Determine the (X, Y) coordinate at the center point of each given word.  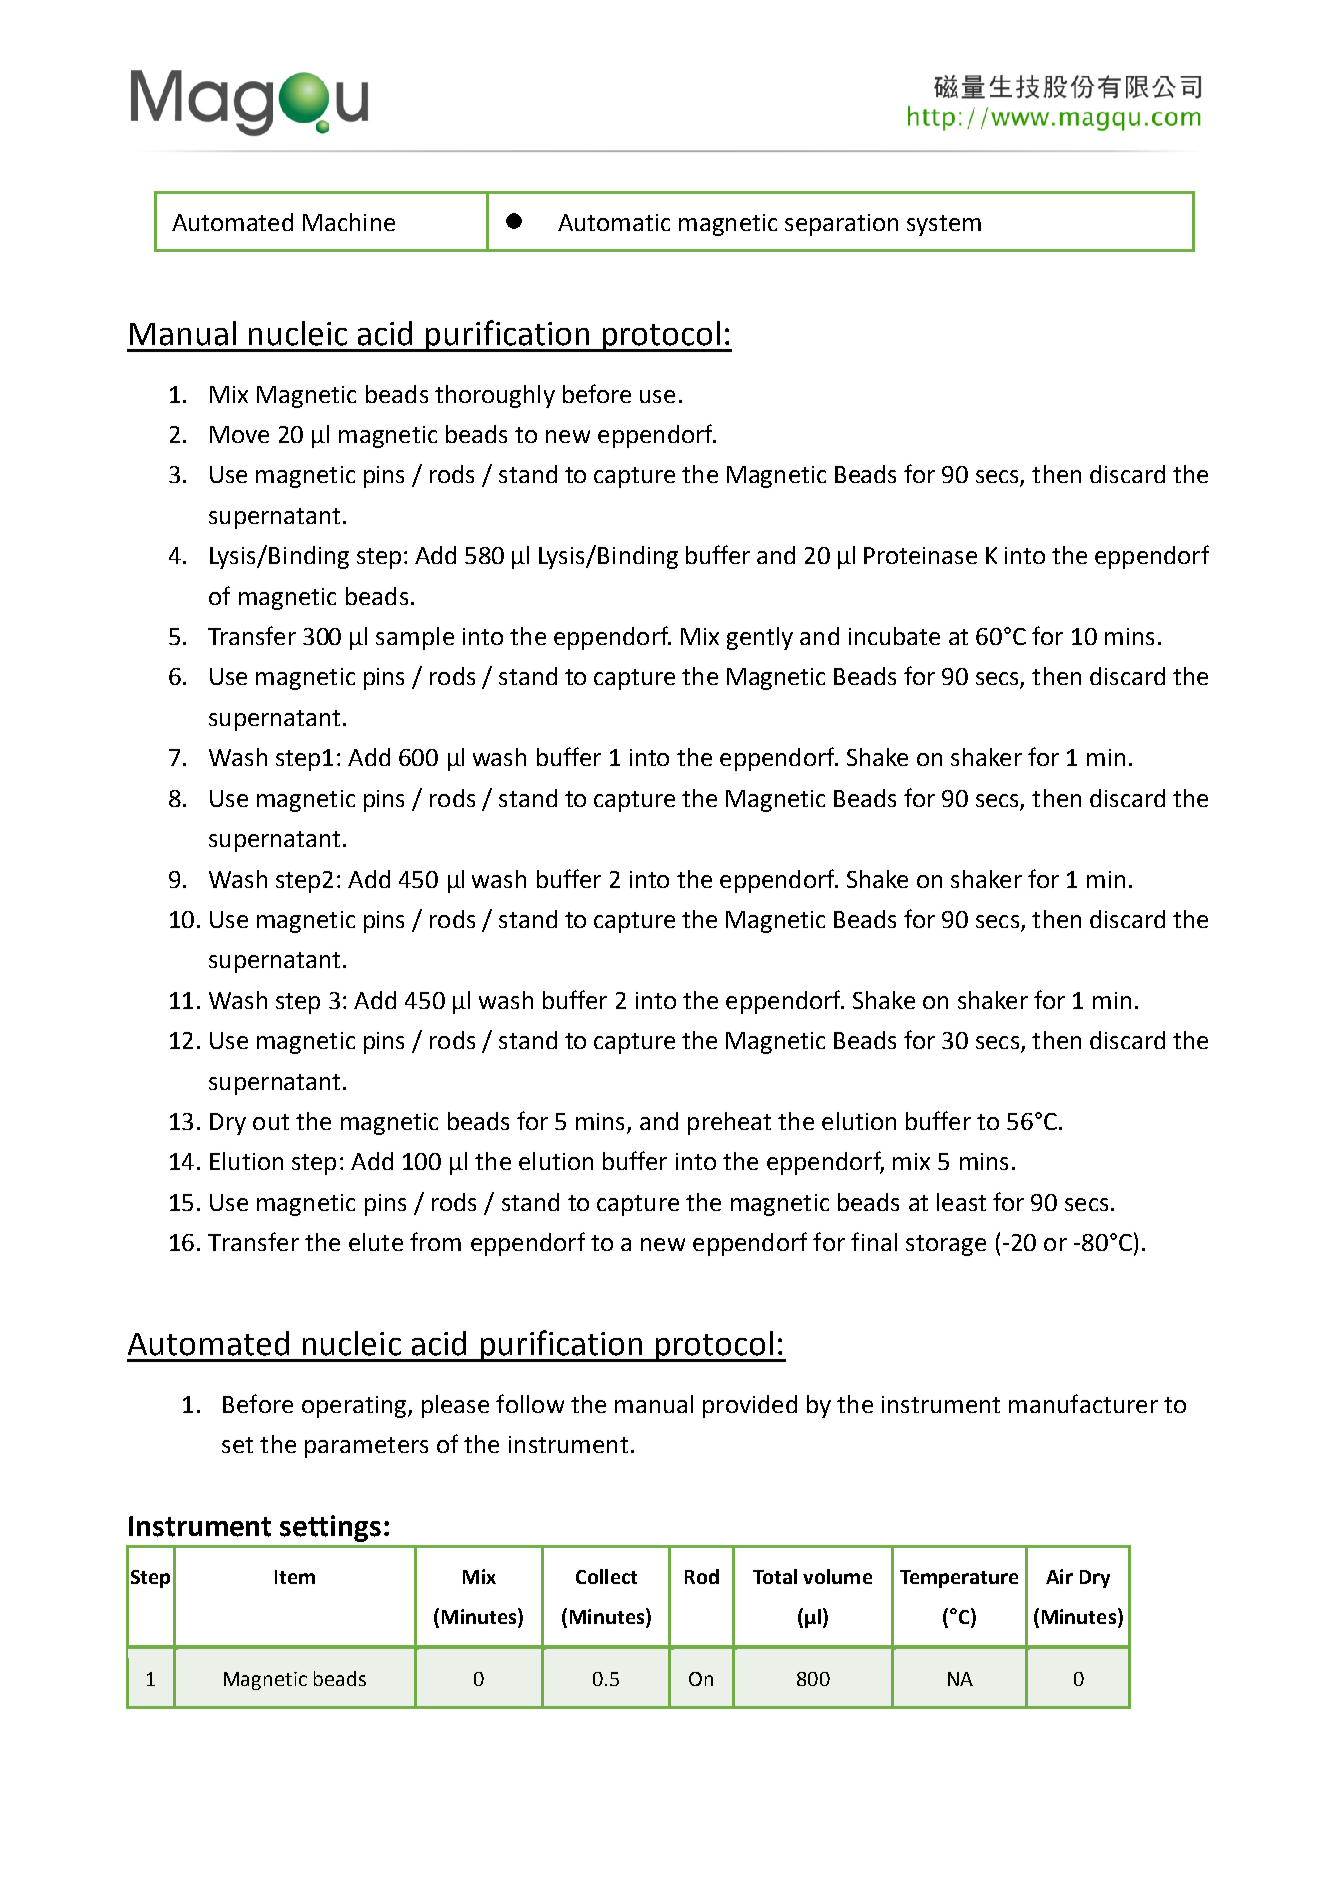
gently (760, 638)
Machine (349, 222)
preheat (729, 1123)
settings (330, 1528)
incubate (894, 636)
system (944, 225)
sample (415, 638)
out (271, 1122)
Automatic (614, 222)
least (961, 1202)
